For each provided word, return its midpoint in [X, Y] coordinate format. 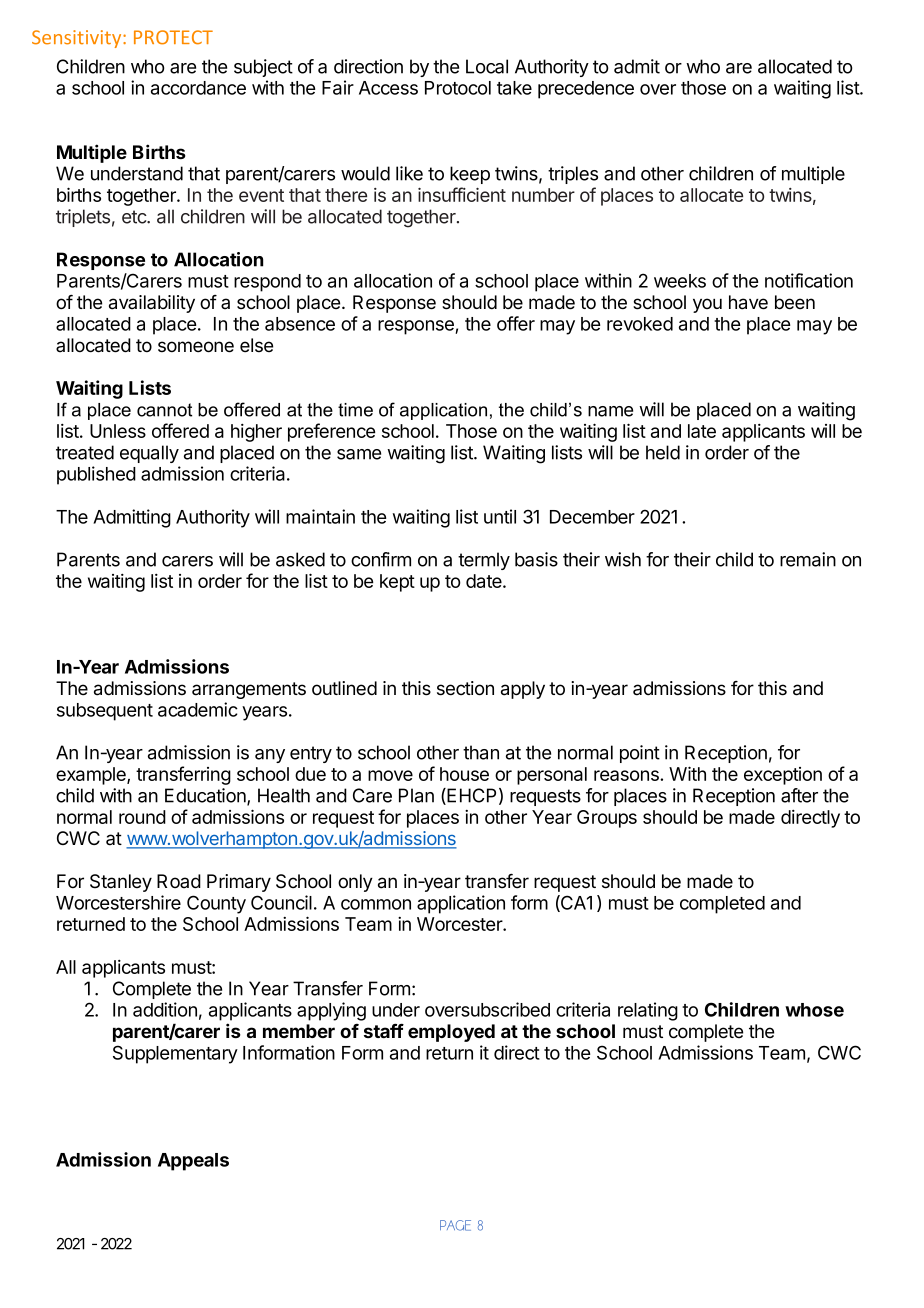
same [359, 454]
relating [648, 1011]
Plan [416, 795]
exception [783, 776]
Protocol [458, 88]
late [702, 431]
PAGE [455, 1225]
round [142, 817]
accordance [198, 88]
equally [149, 454]
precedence [586, 90]
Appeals [193, 1162]
